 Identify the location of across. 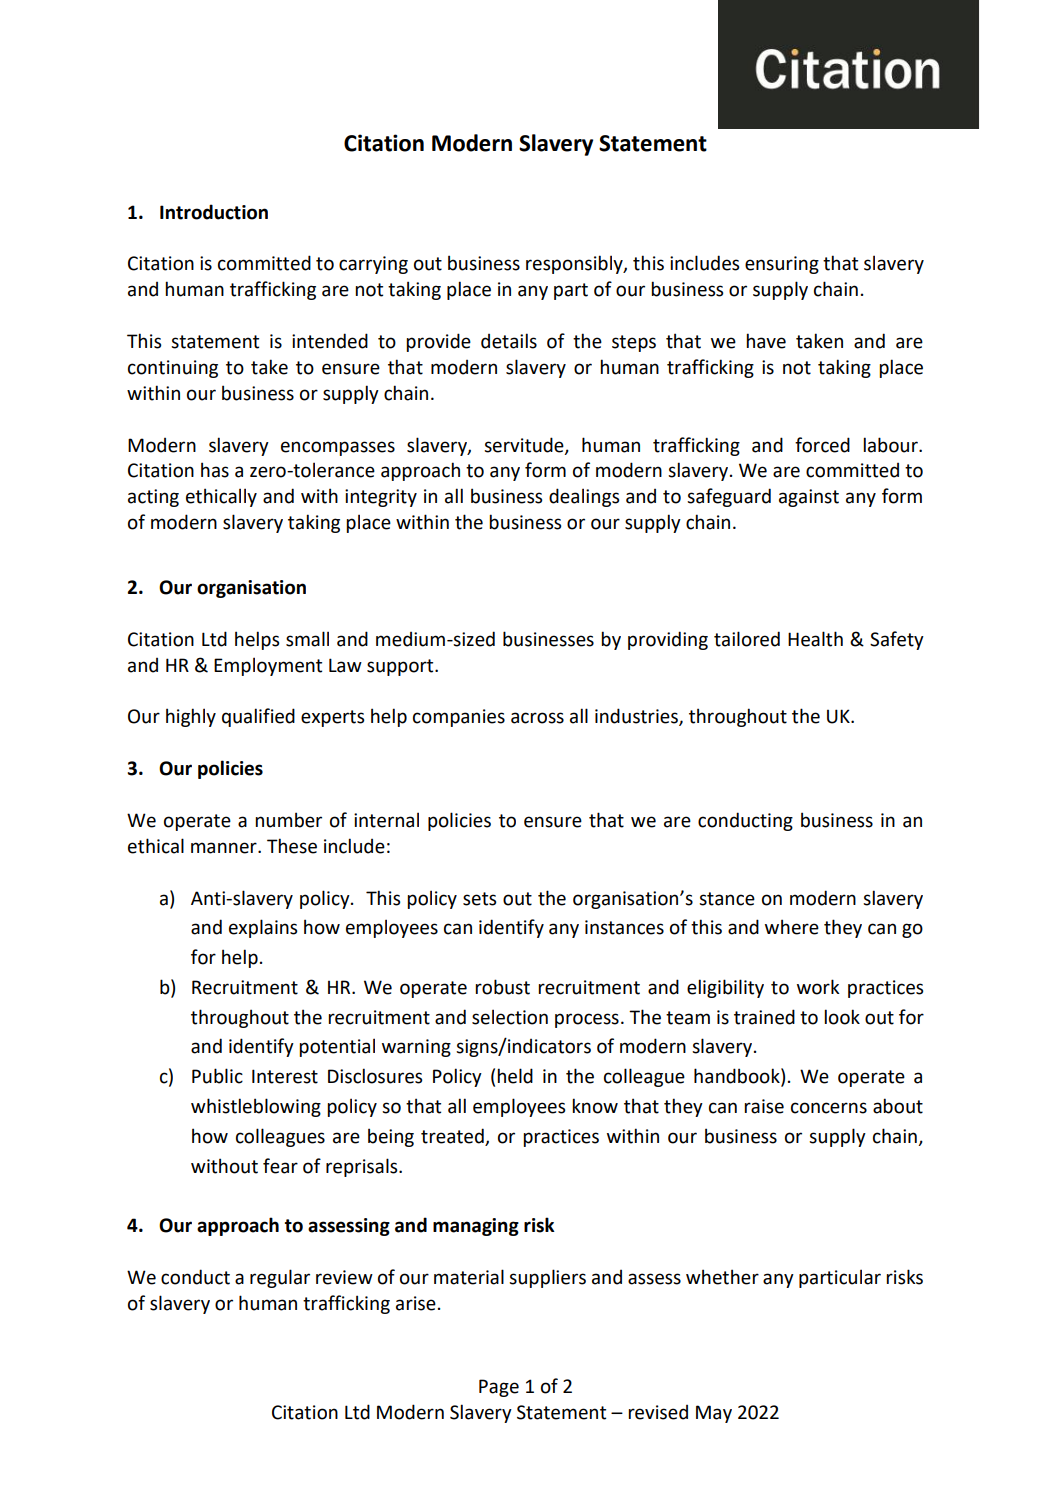
(537, 718).
